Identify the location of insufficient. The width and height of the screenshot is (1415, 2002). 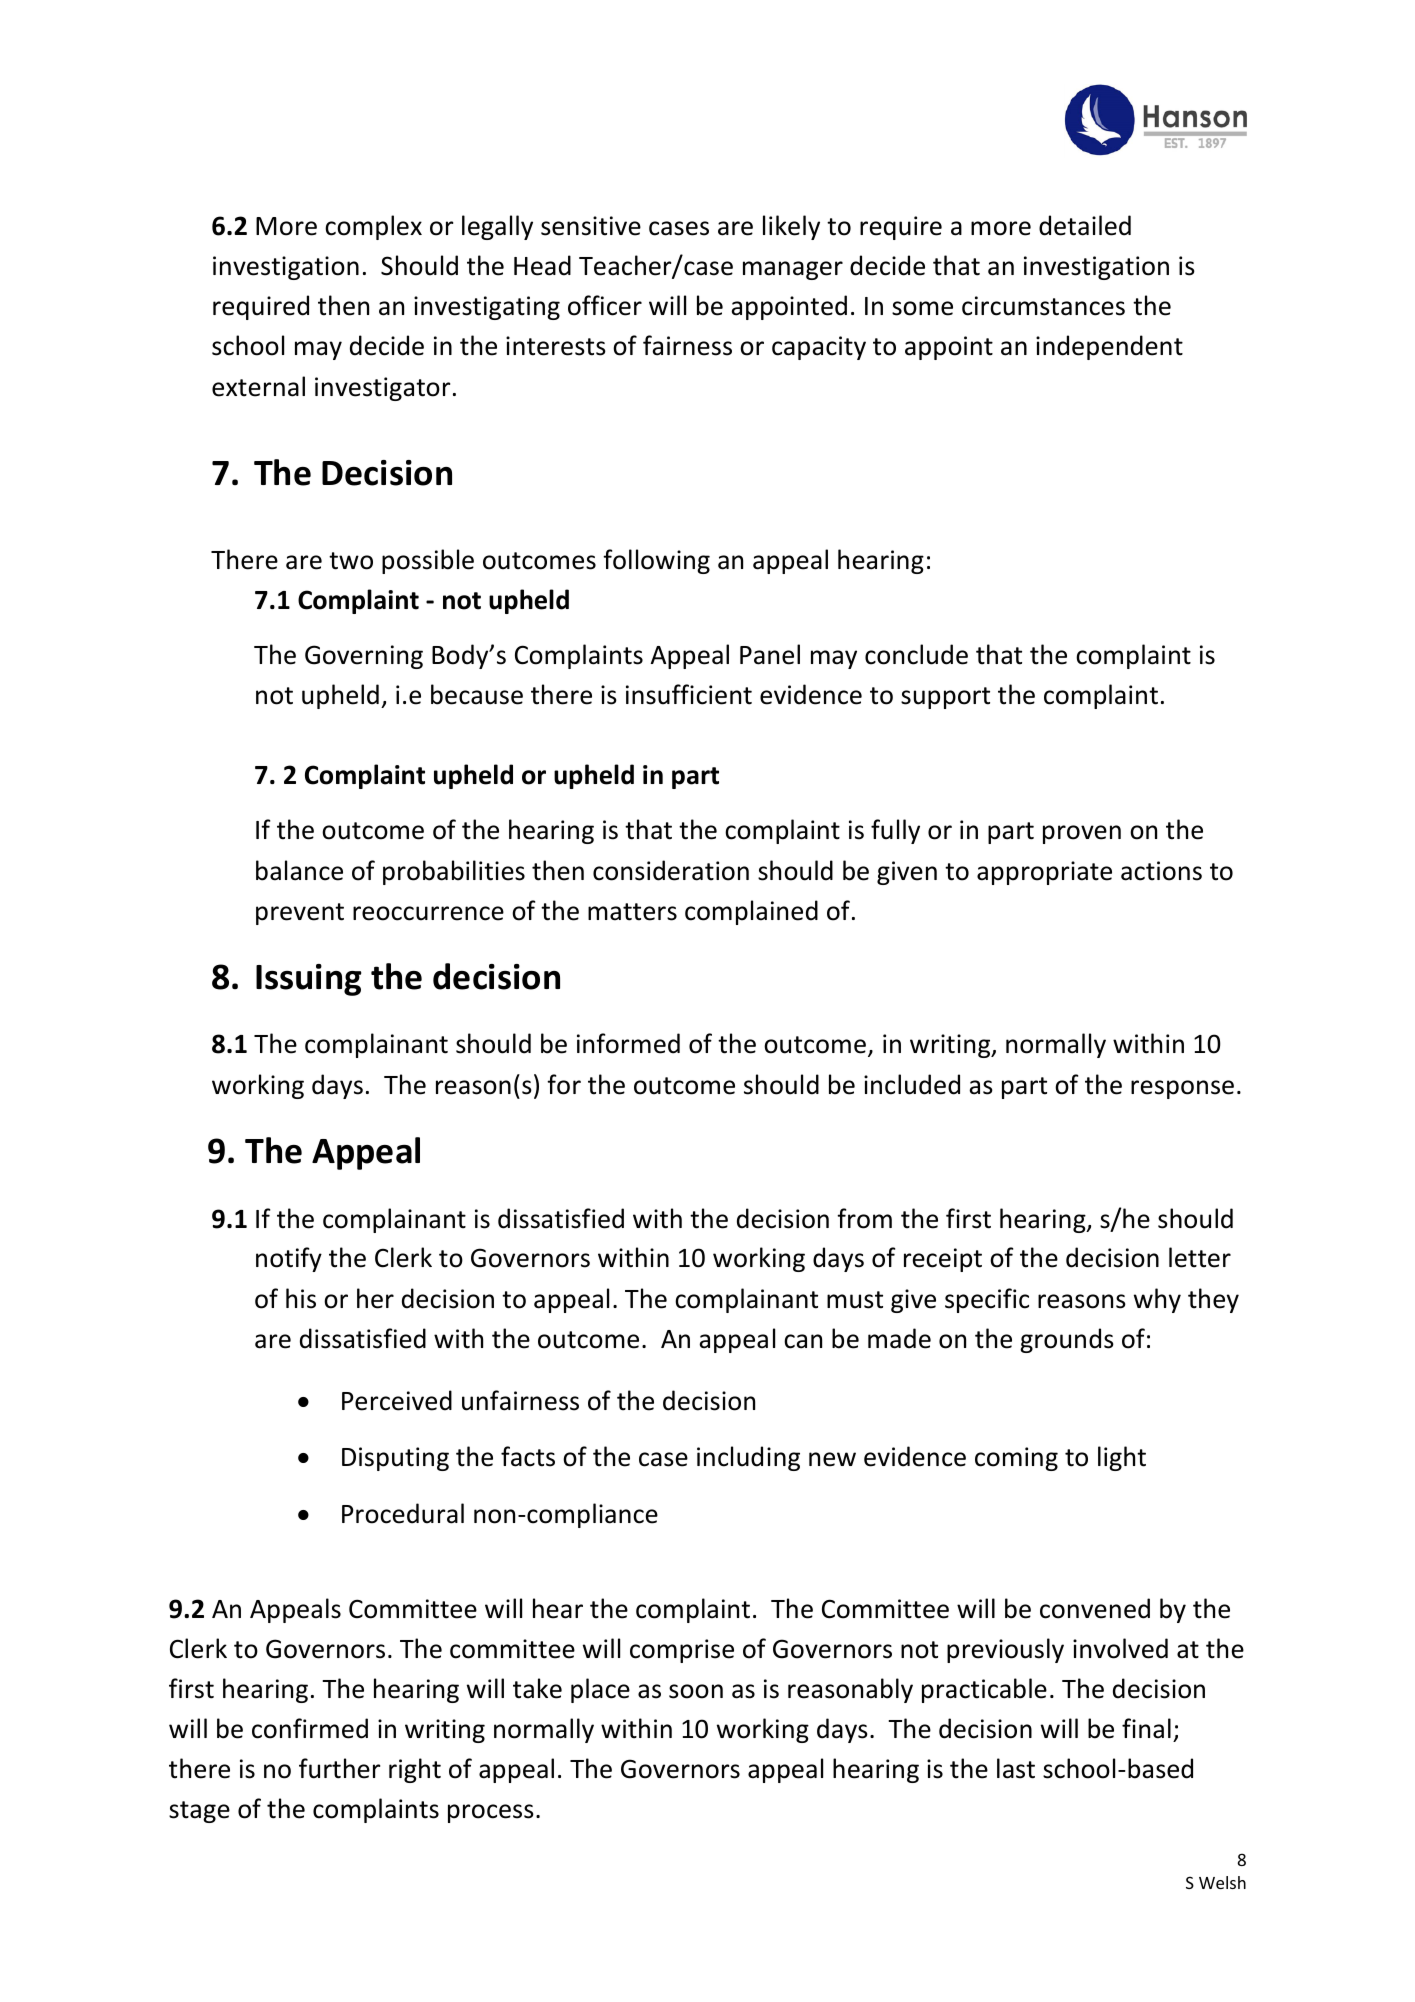
(689, 694).
